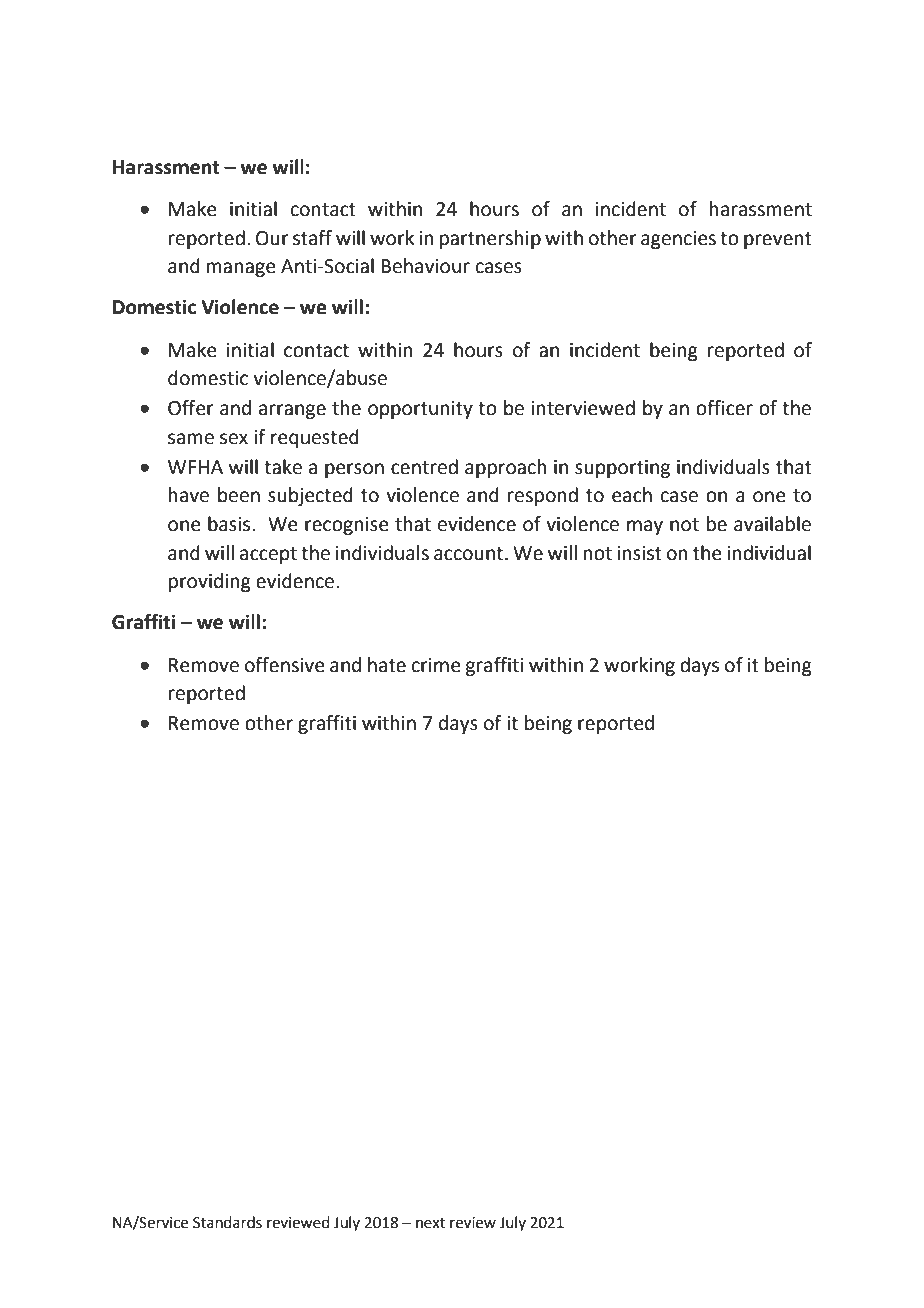 The height and width of the screenshot is (1308, 924). What do you see at coordinates (506, 468) in the screenshot?
I see `approach` at bounding box center [506, 468].
